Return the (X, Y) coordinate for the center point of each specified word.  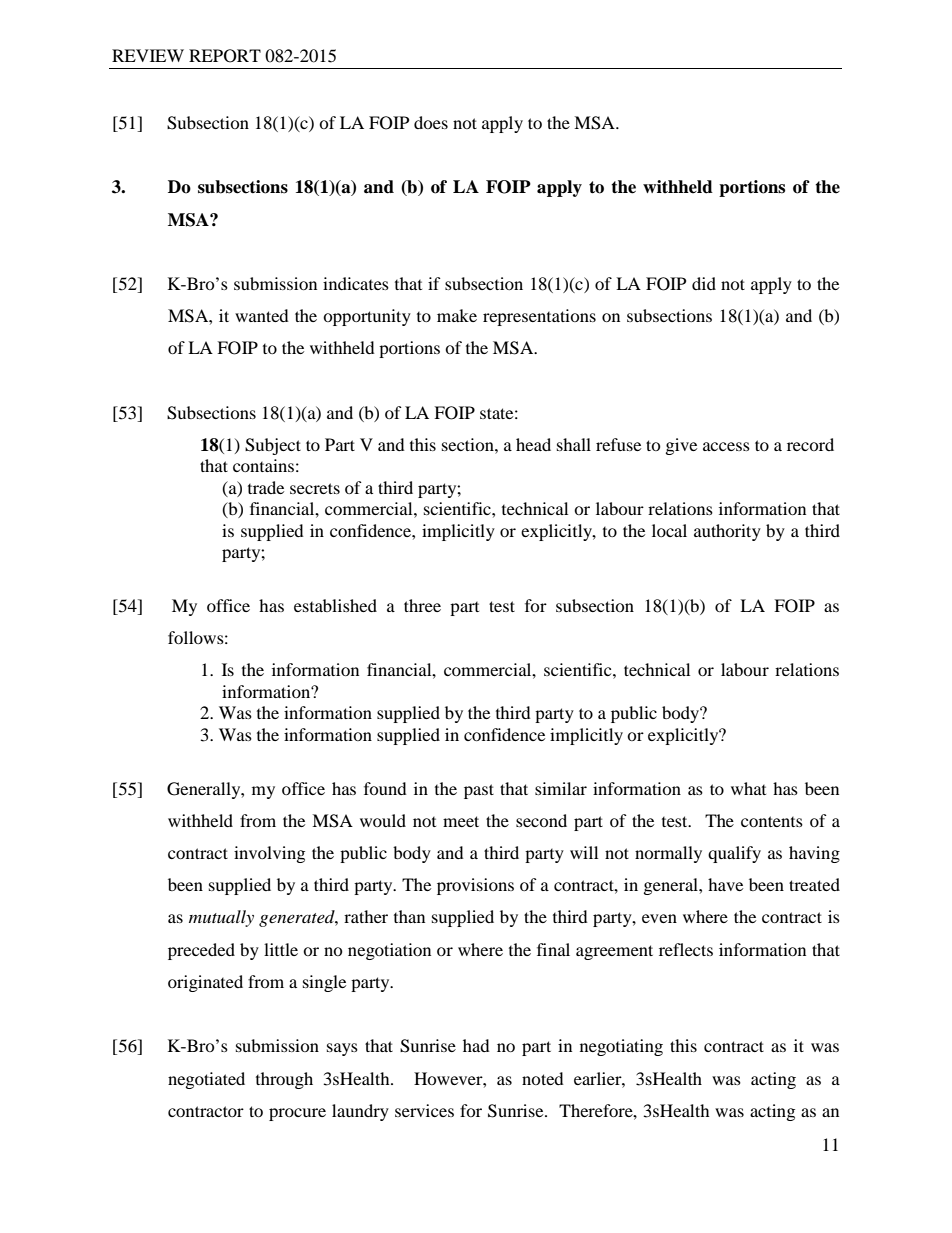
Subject (273, 446)
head (533, 444)
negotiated (206, 1080)
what (748, 788)
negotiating (621, 1047)
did (704, 283)
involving (269, 854)
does (431, 122)
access (726, 446)
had (476, 1045)
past (479, 791)
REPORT (225, 56)
